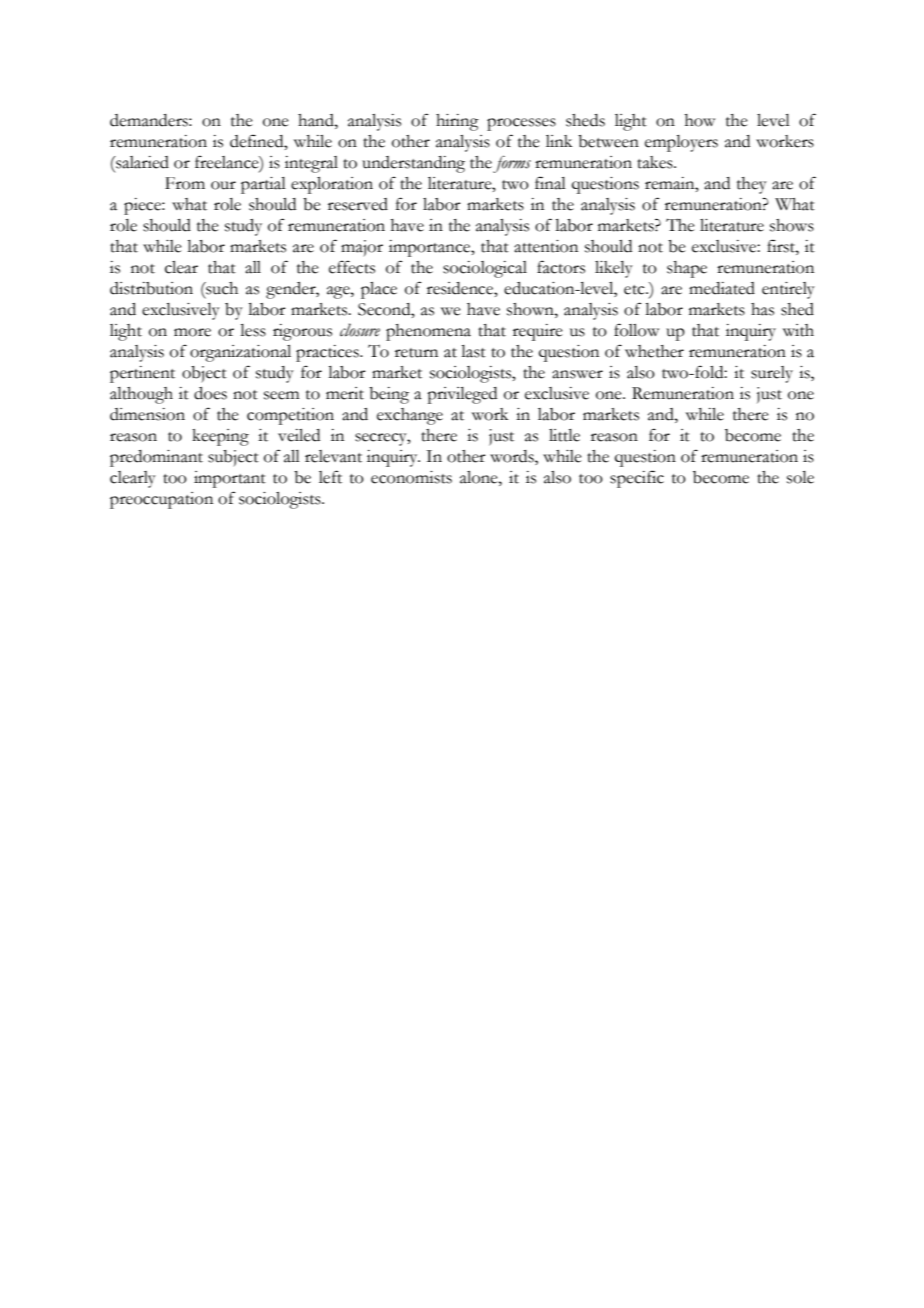 This page has width=924, height=1308. What do you see at coordinates (457, 122) in the page?
I see `hiring` at bounding box center [457, 122].
